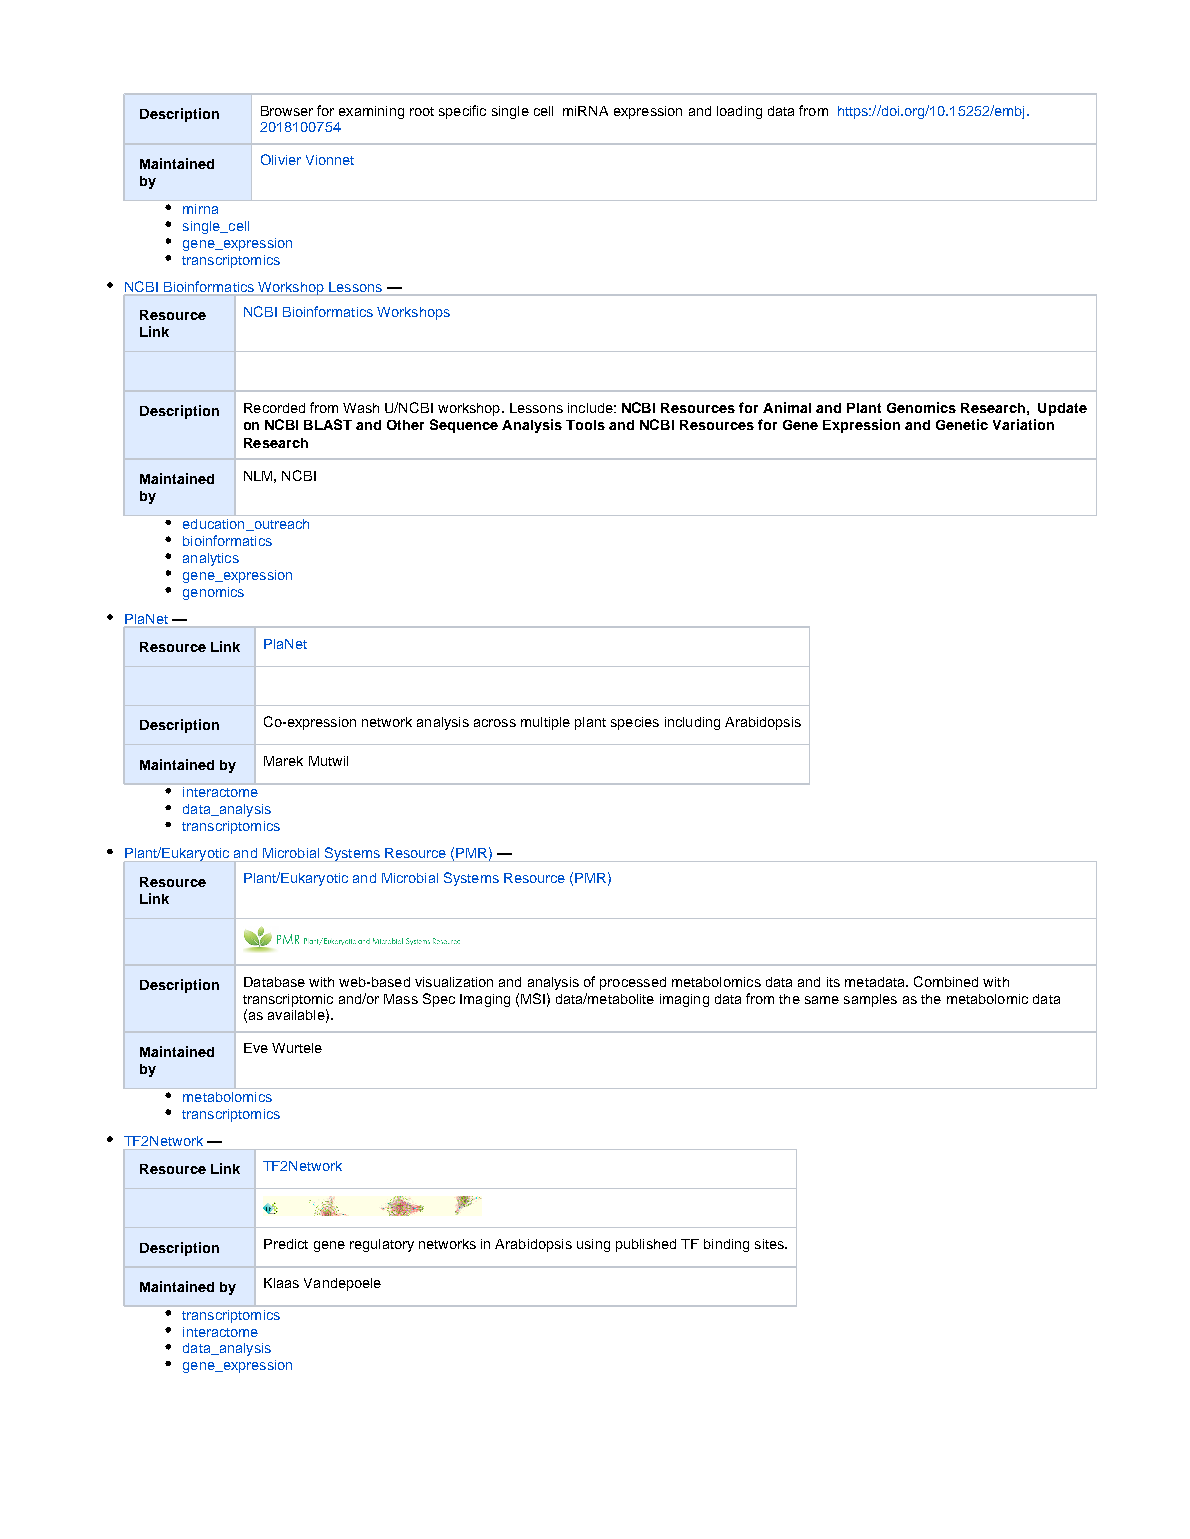  Describe the element at coordinates (211, 559) in the image. I see `analytics` at that location.
